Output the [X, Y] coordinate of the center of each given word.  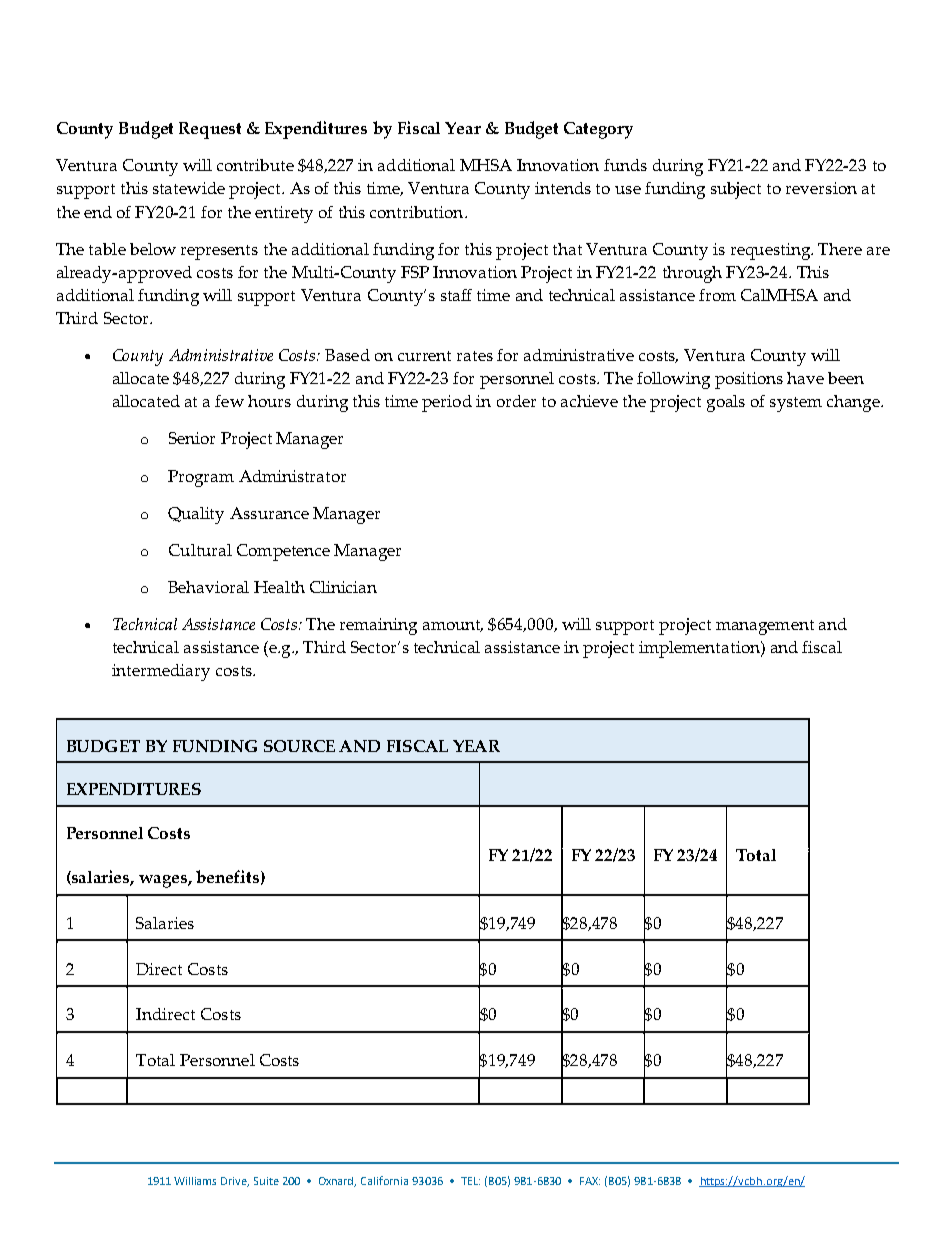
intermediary [161, 672]
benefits [227, 876]
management [765, 627]
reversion [821, 188]
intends [563, 188]
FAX [590, 1181]
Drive [235, 1182]
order [516, 401]
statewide [189, 188]
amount [453, 626]
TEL [470, 1181]
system [796, 404]
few [229, 401]
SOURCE [299, 746]
